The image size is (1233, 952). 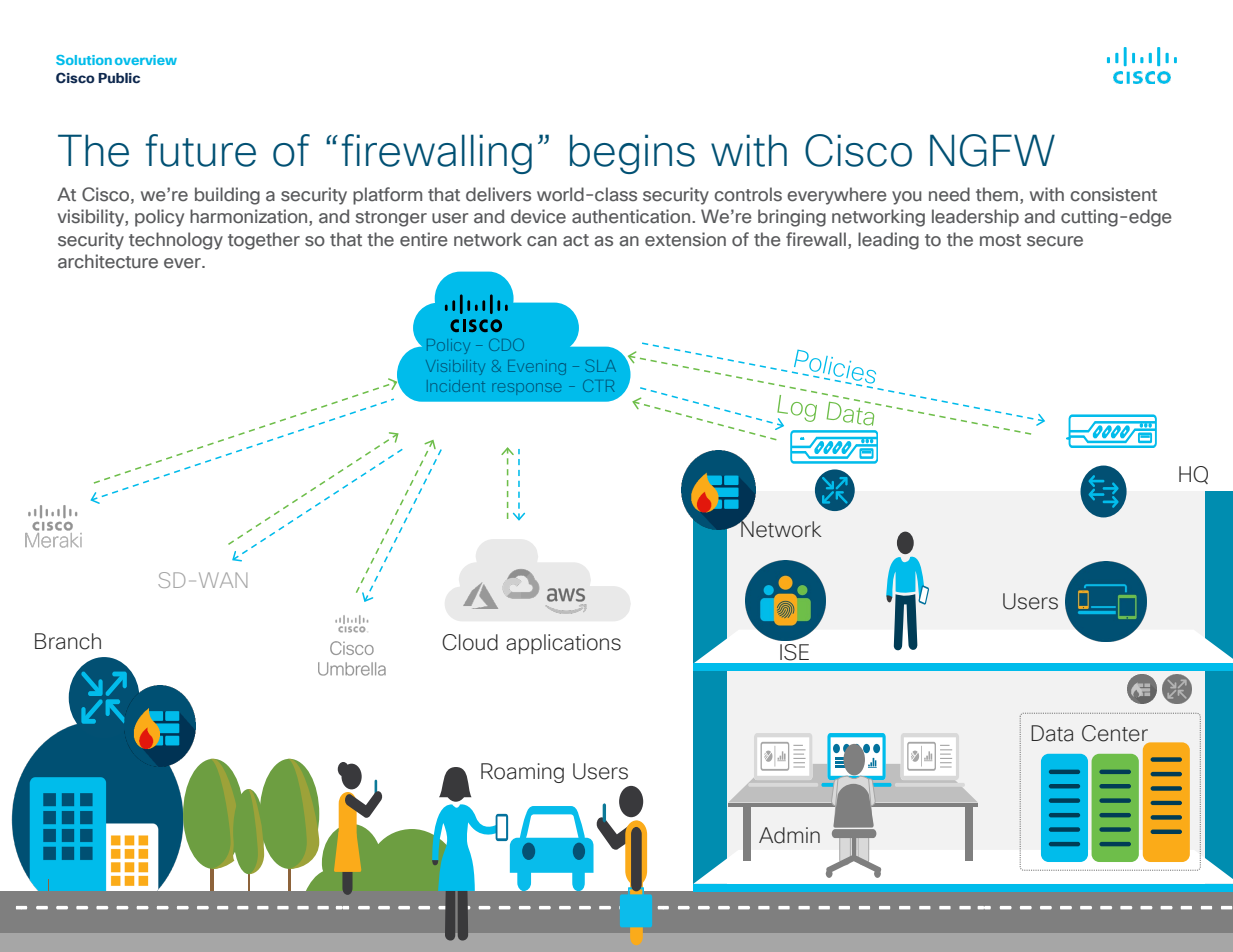 What do you see at coordinates (997, 194) in the image?
I see `them` at bounding box center [997, 194].
